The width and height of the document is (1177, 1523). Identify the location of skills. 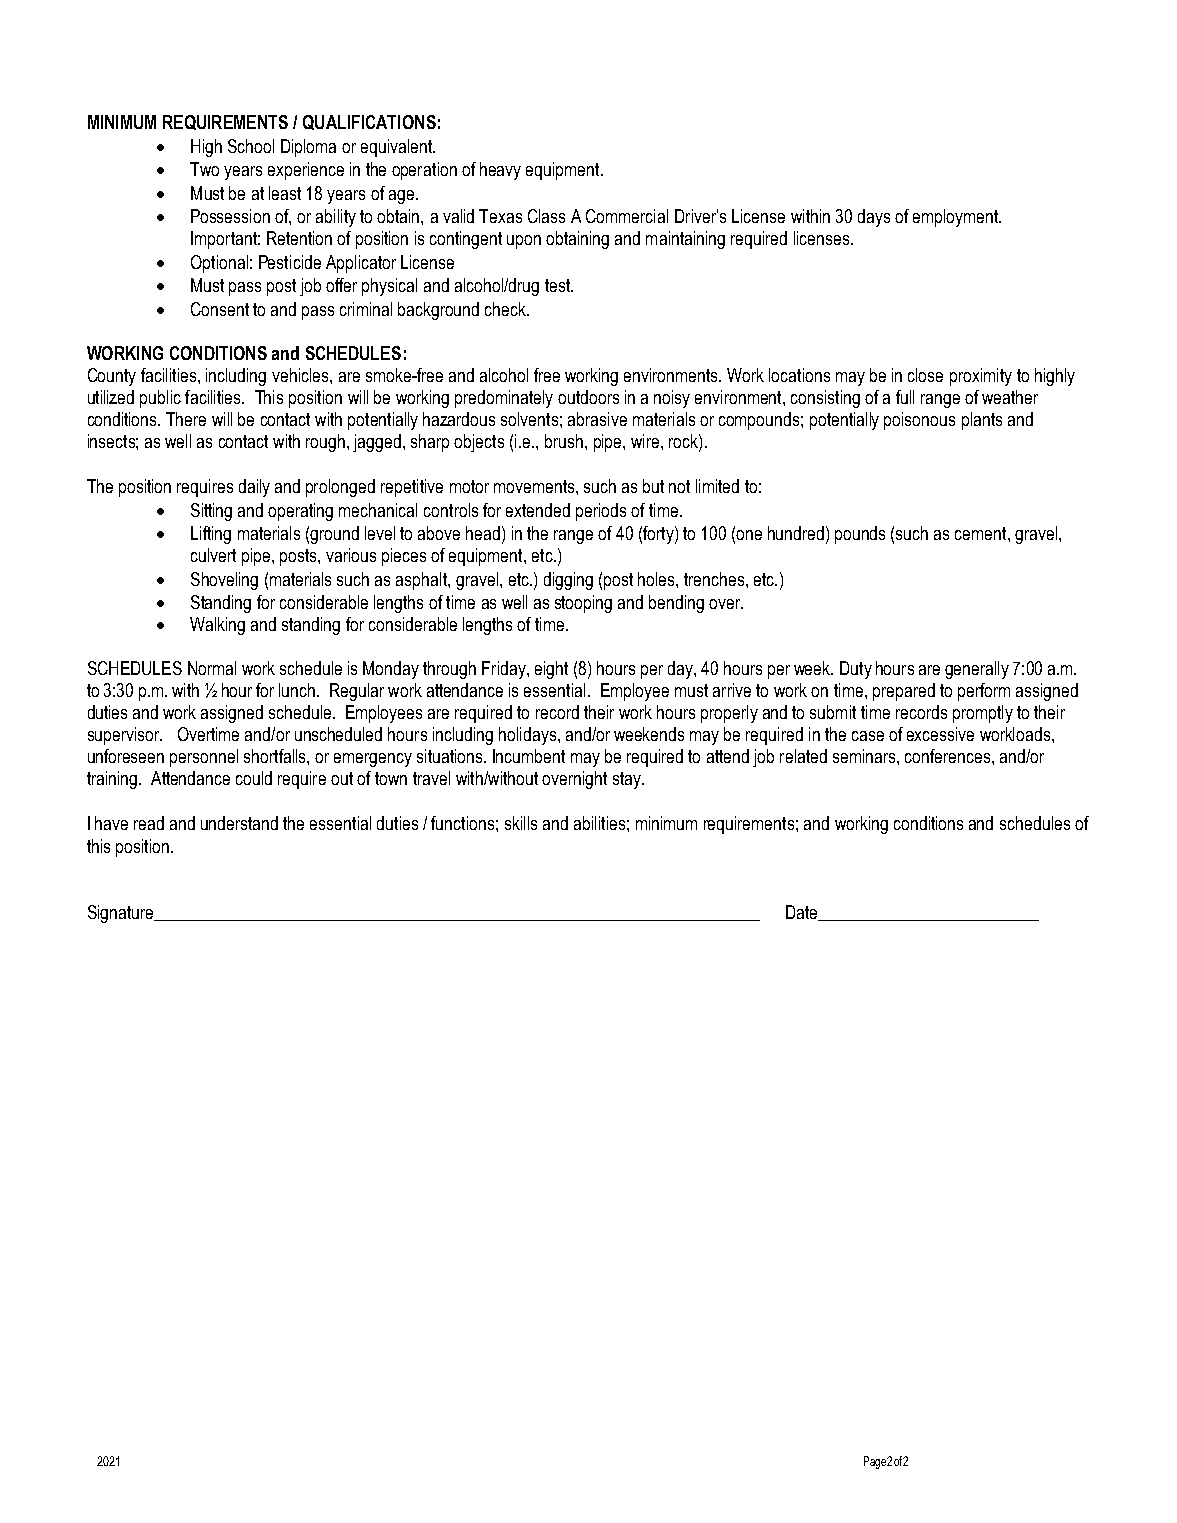
(521, 823).
